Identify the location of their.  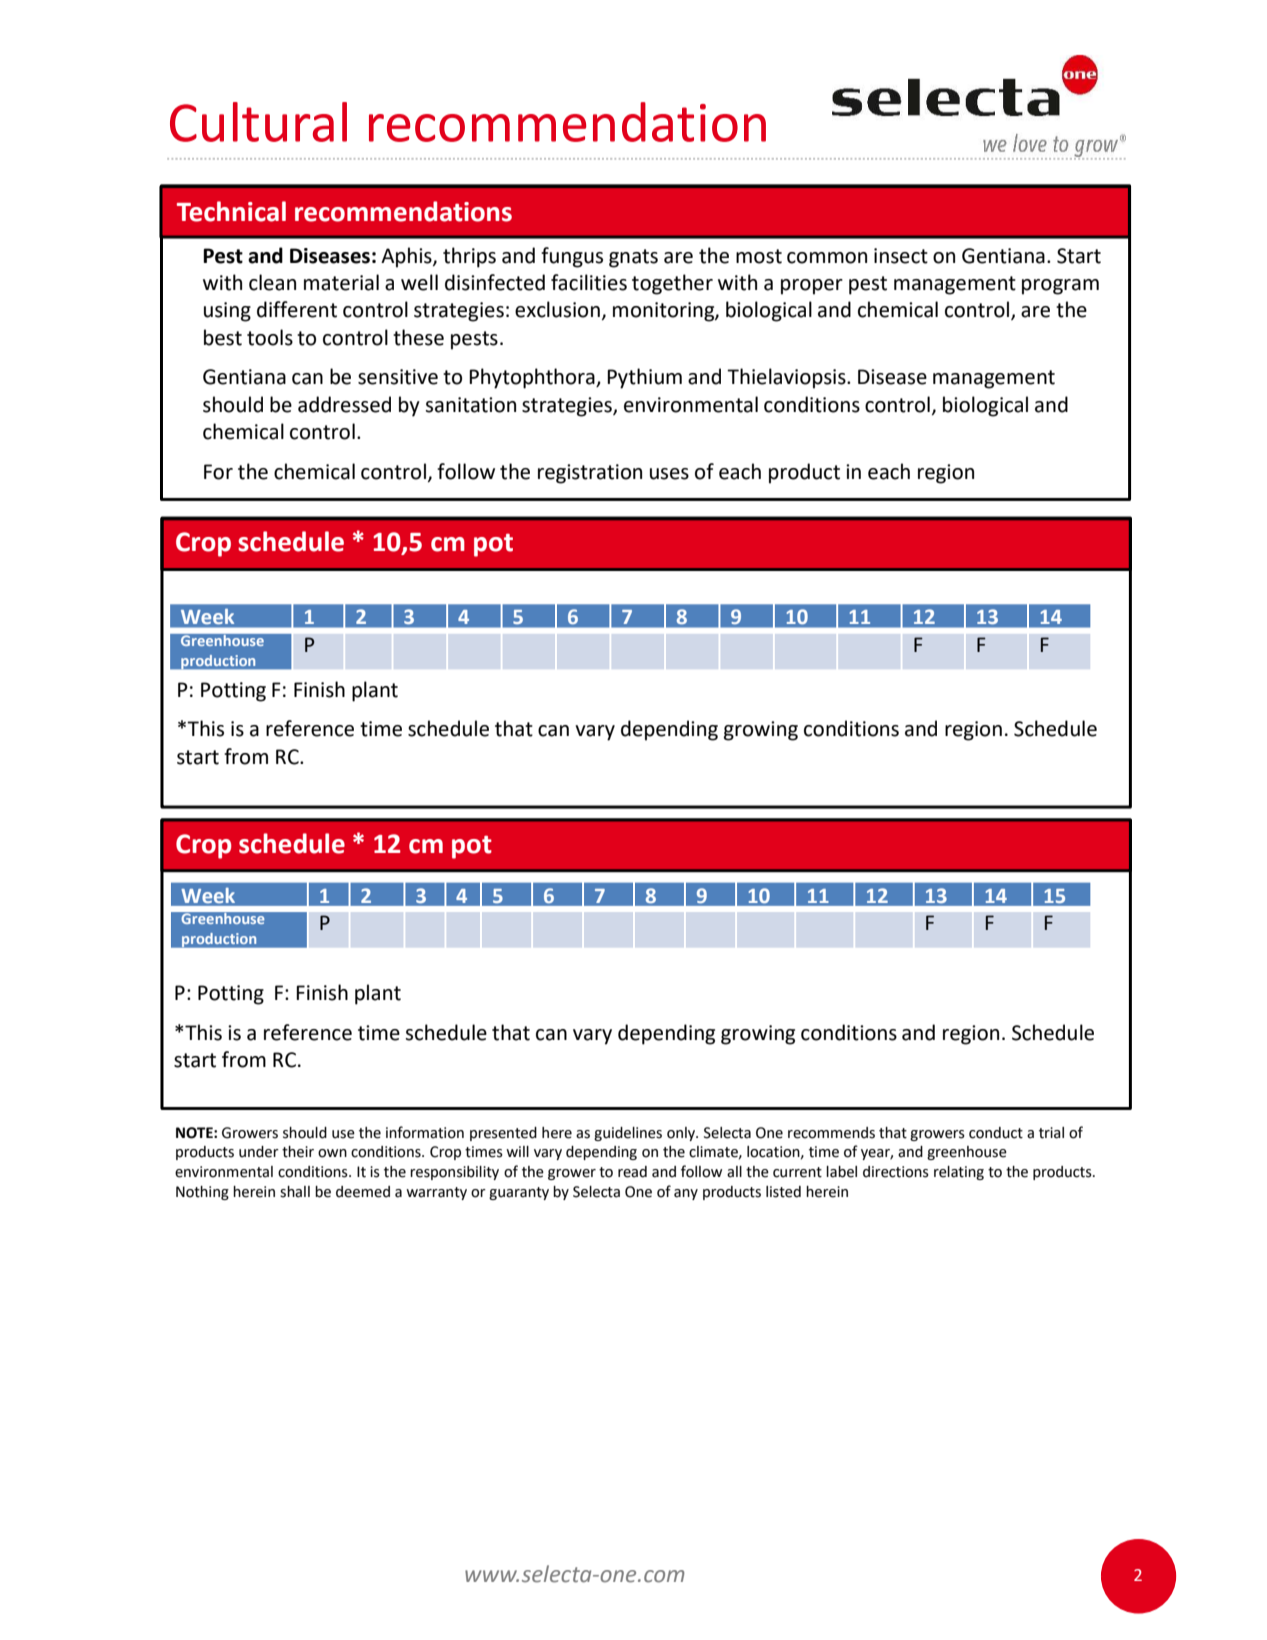
(298, 1152).
